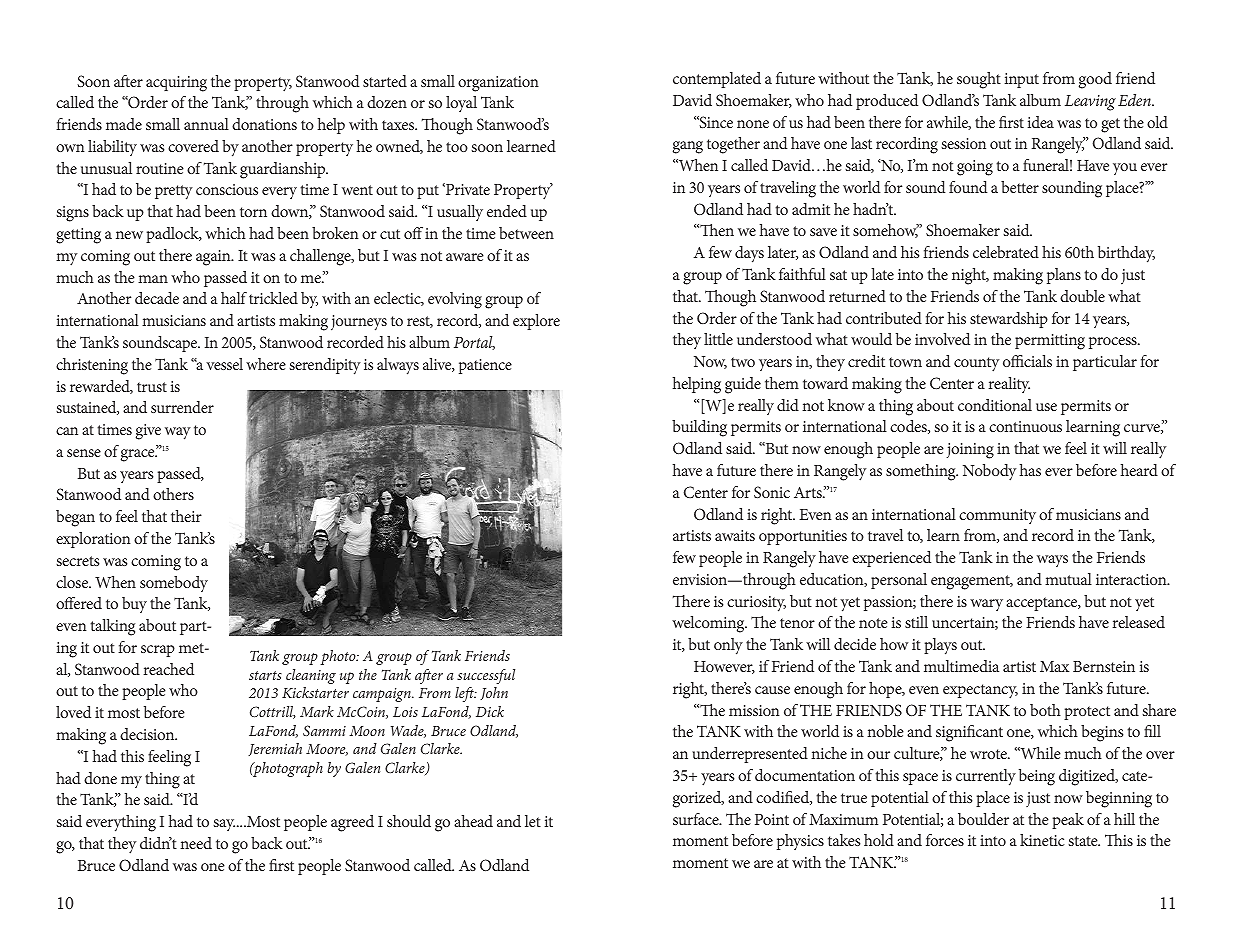  What do you see at coordinates (1064, 276) in the image?
I see `plans` at bounding box center [1064, 276].
